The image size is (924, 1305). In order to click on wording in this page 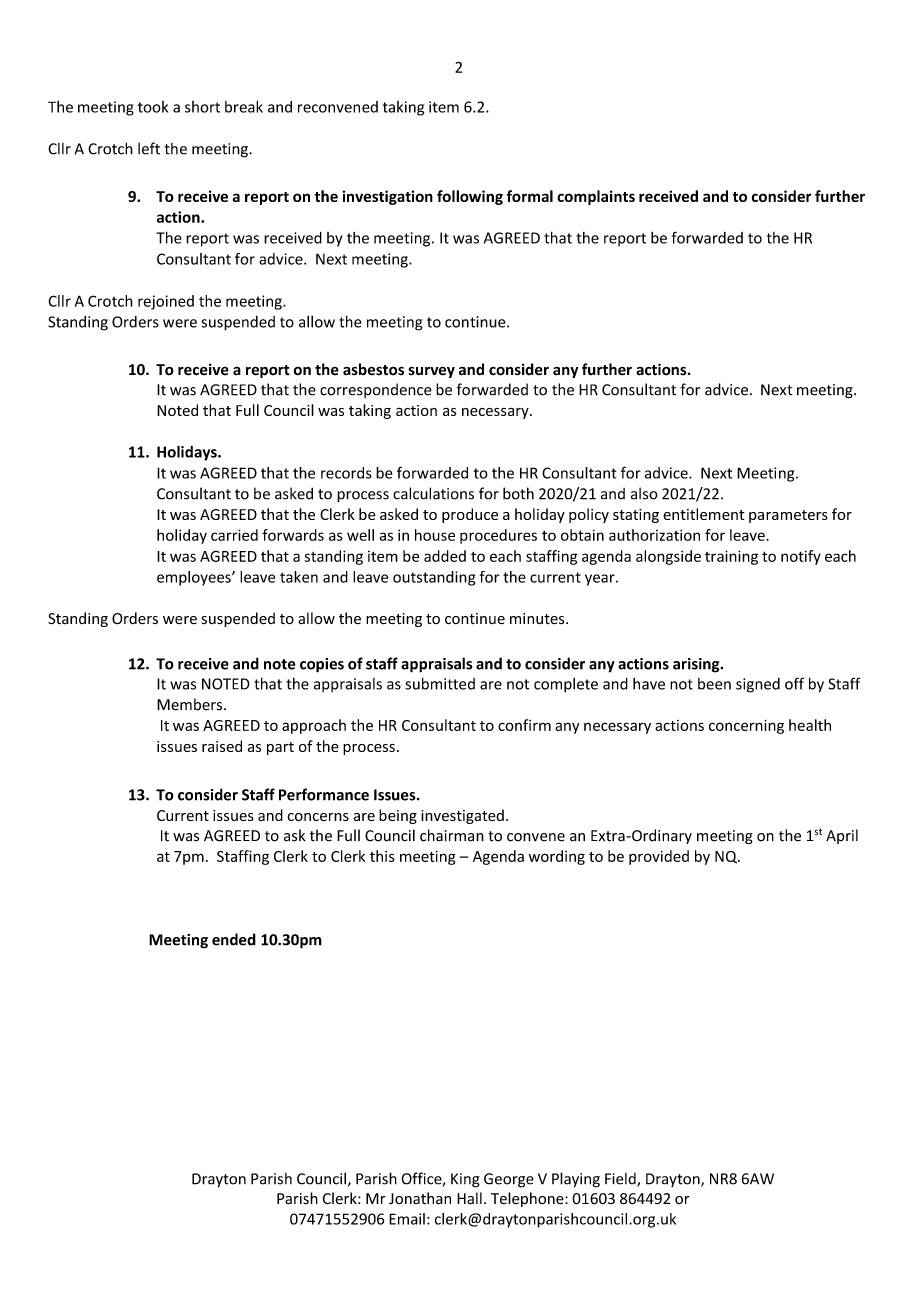, I will do `click(557, 857)`.
